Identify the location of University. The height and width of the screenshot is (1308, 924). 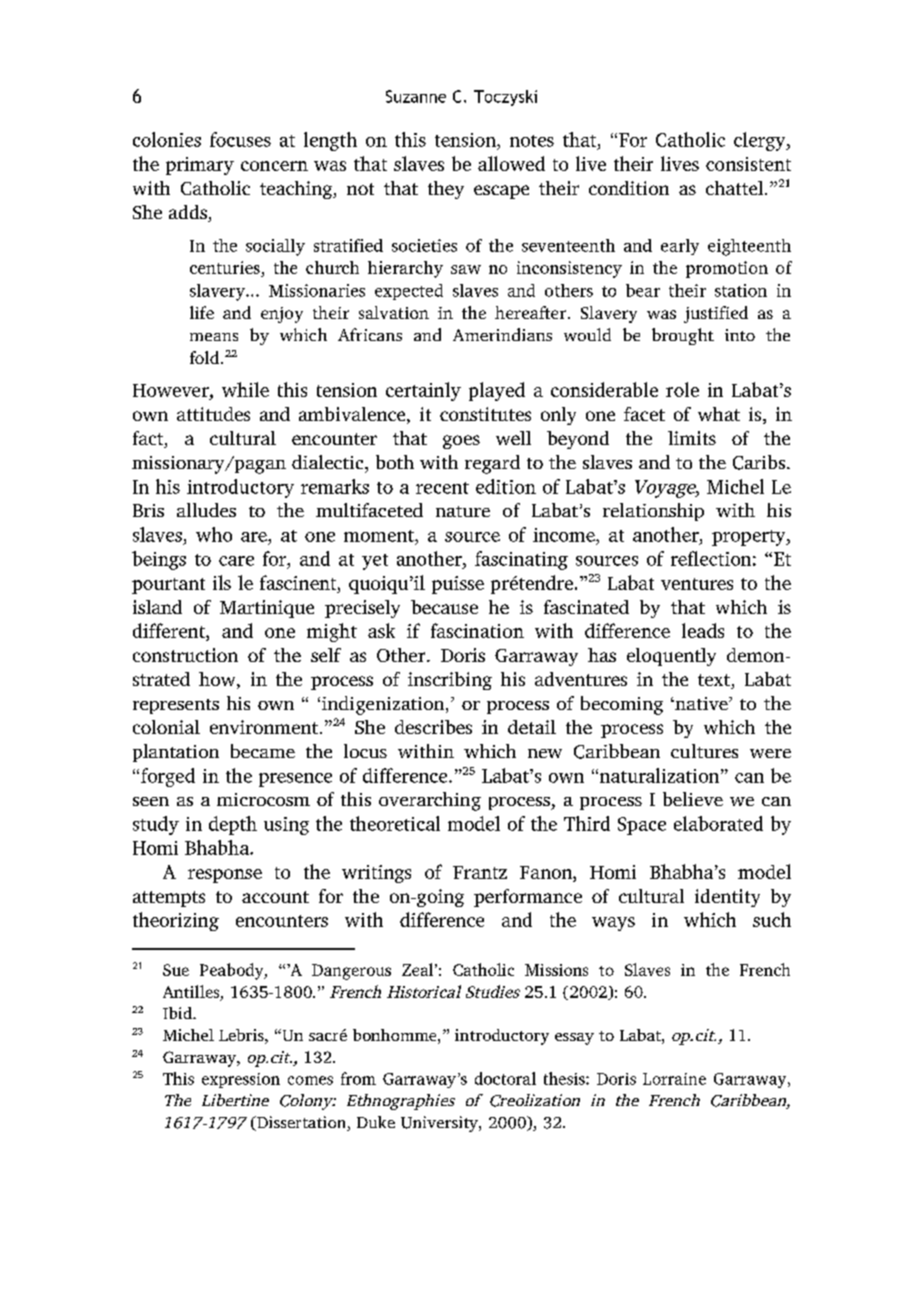
(440, 1124).
